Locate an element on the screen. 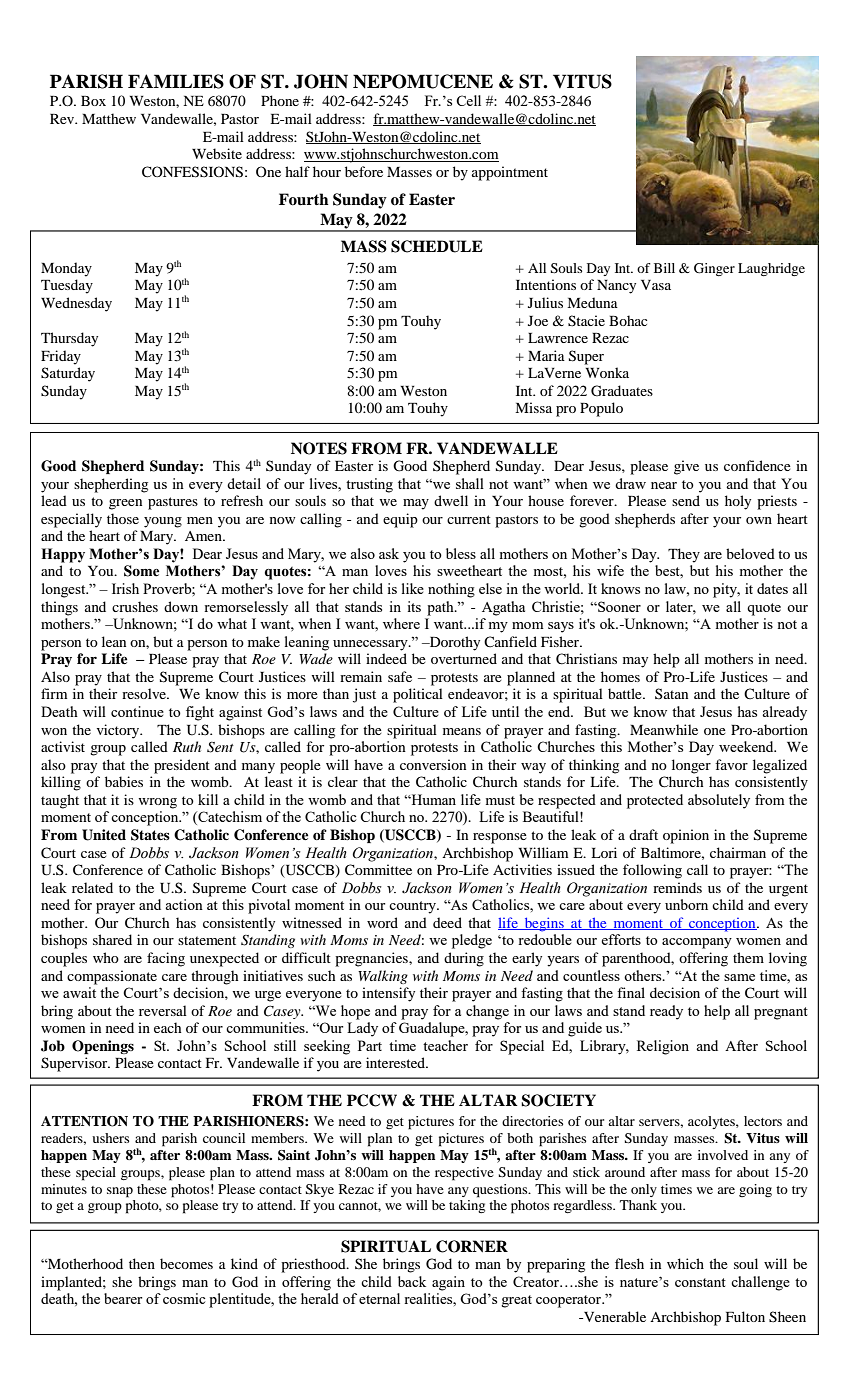 The height and width of the screenshot is (1400, 849). Box is located at coordinates (93, 101).
